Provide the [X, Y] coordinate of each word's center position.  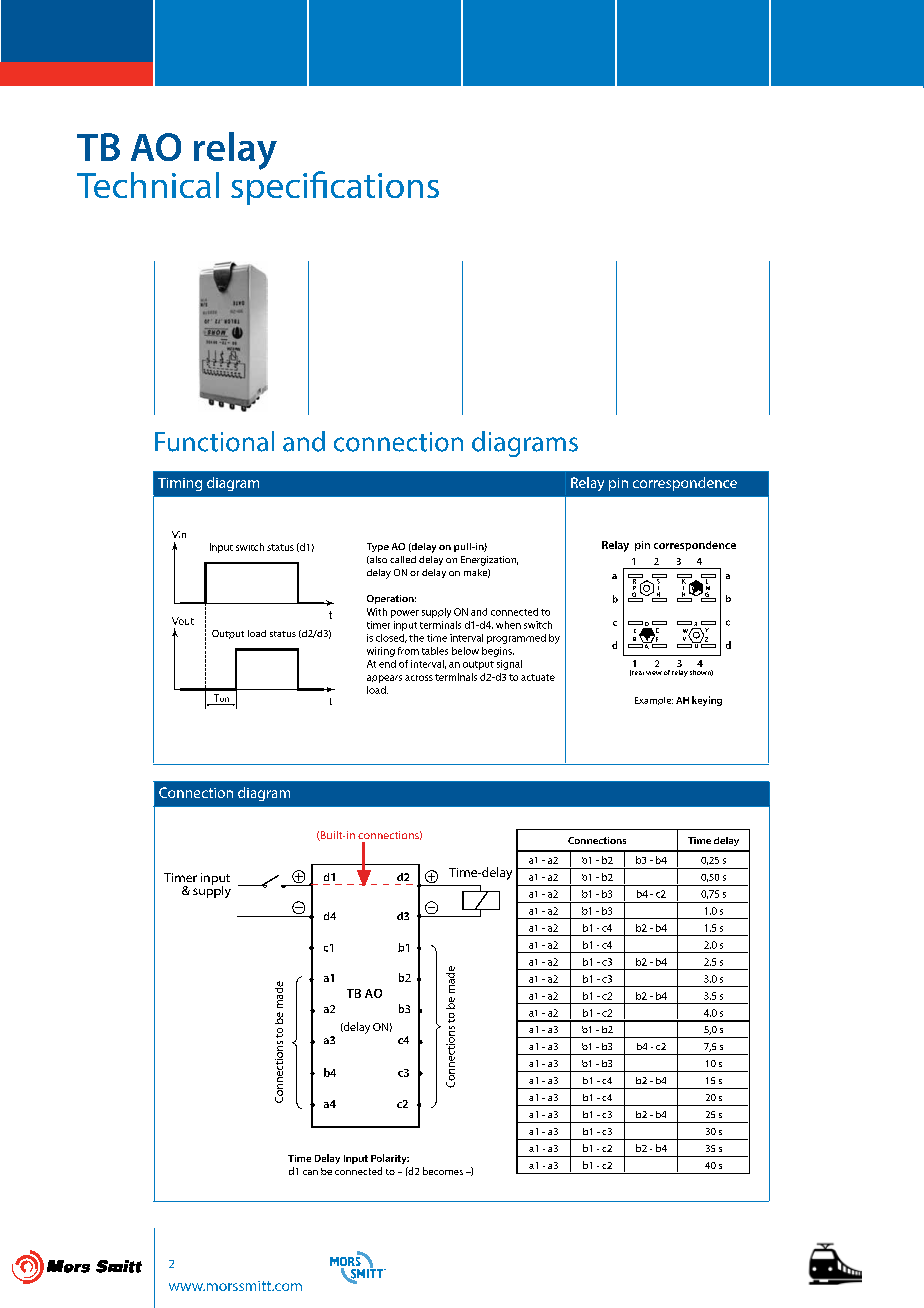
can [310, 1172]
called [403, 559]
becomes [443, 1171]
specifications [335, 187]
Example [654, 701]
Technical [148, 185]
